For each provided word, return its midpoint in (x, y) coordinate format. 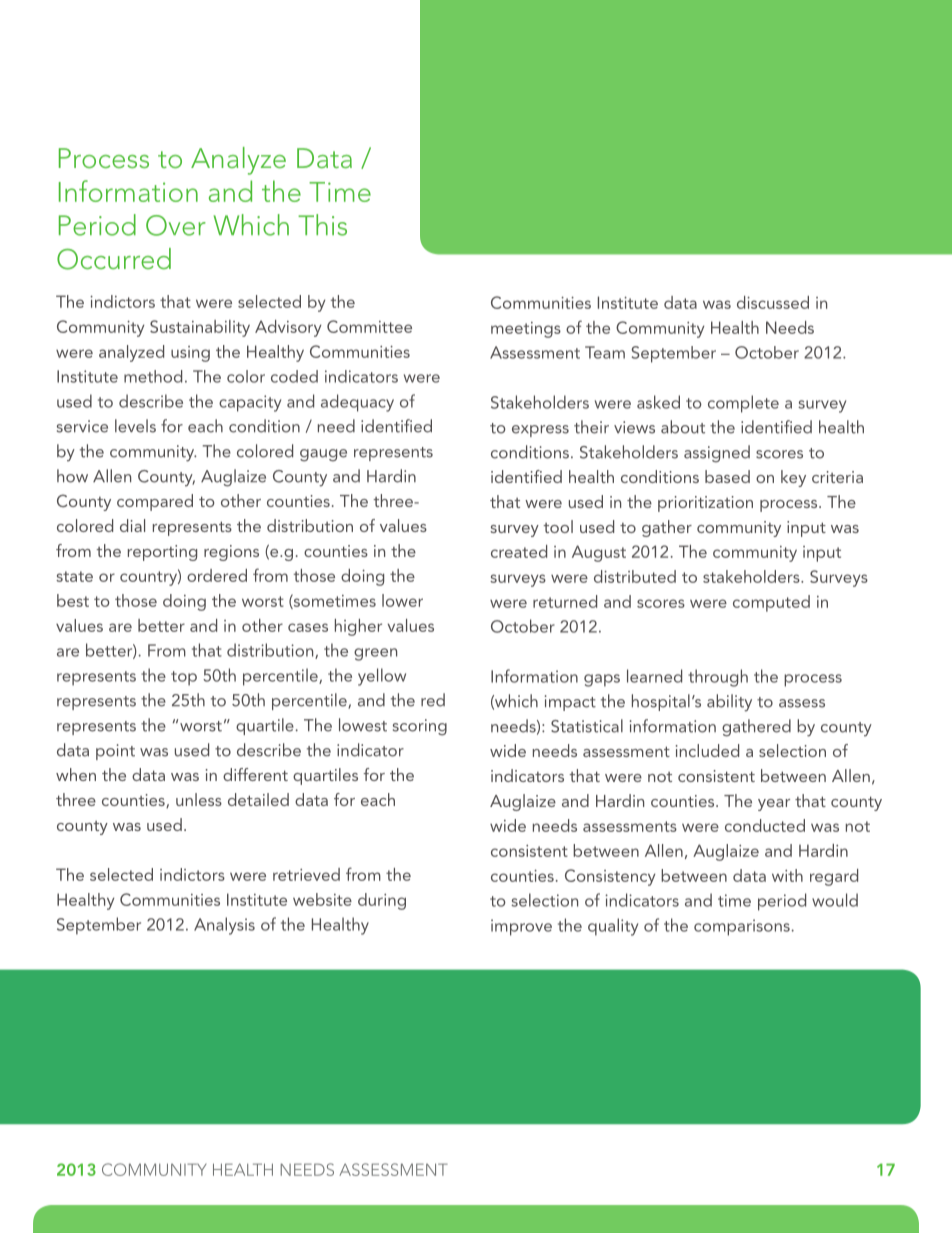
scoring (420, 727)
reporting (162, 553)
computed (771, 603)
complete (743, 404)
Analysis (224, 926)
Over (176, 225)
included (707, 750)
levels (135, 426)
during (382, 901)
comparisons (743, 927)
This (322, 225)
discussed (773, 302)
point (115, 752)
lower (402, 600)
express (540, 431)
